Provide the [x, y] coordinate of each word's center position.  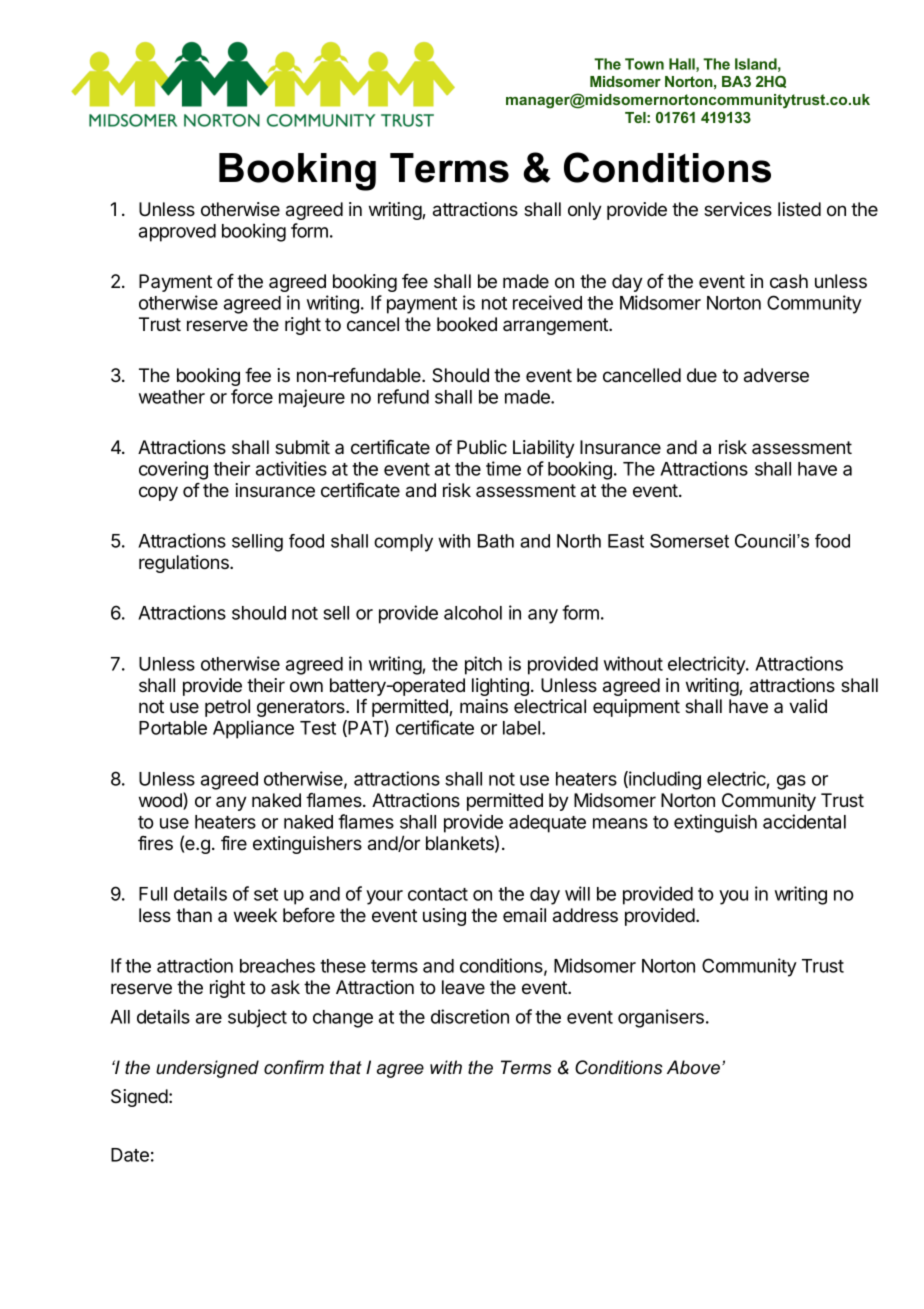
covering [173, 470]
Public [482, 447]
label [521, 728]
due [702, 375]
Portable [173, 728]
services [738, 209]
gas [791, 782]
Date [130, 1155]
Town [644, 64]
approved [177, 233]
